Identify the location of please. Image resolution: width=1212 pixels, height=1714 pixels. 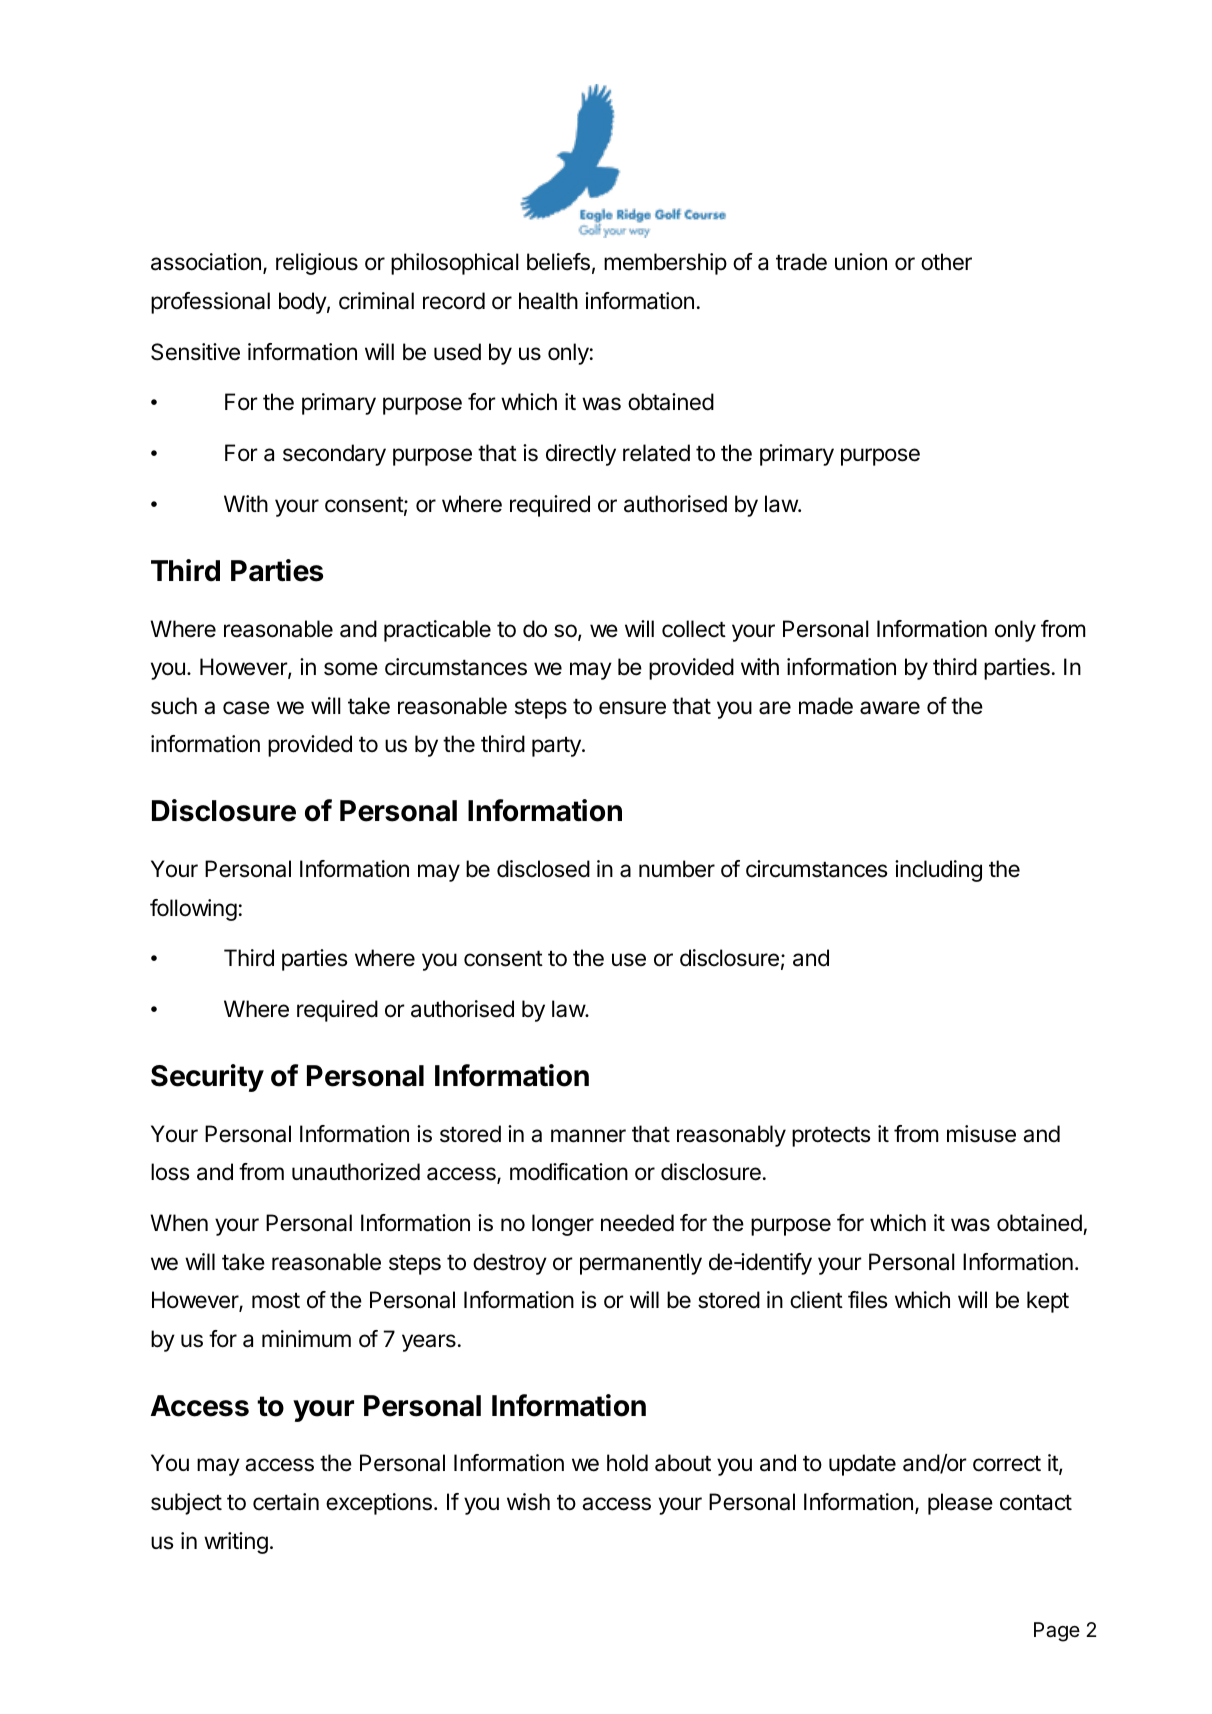
(960, 1504).
